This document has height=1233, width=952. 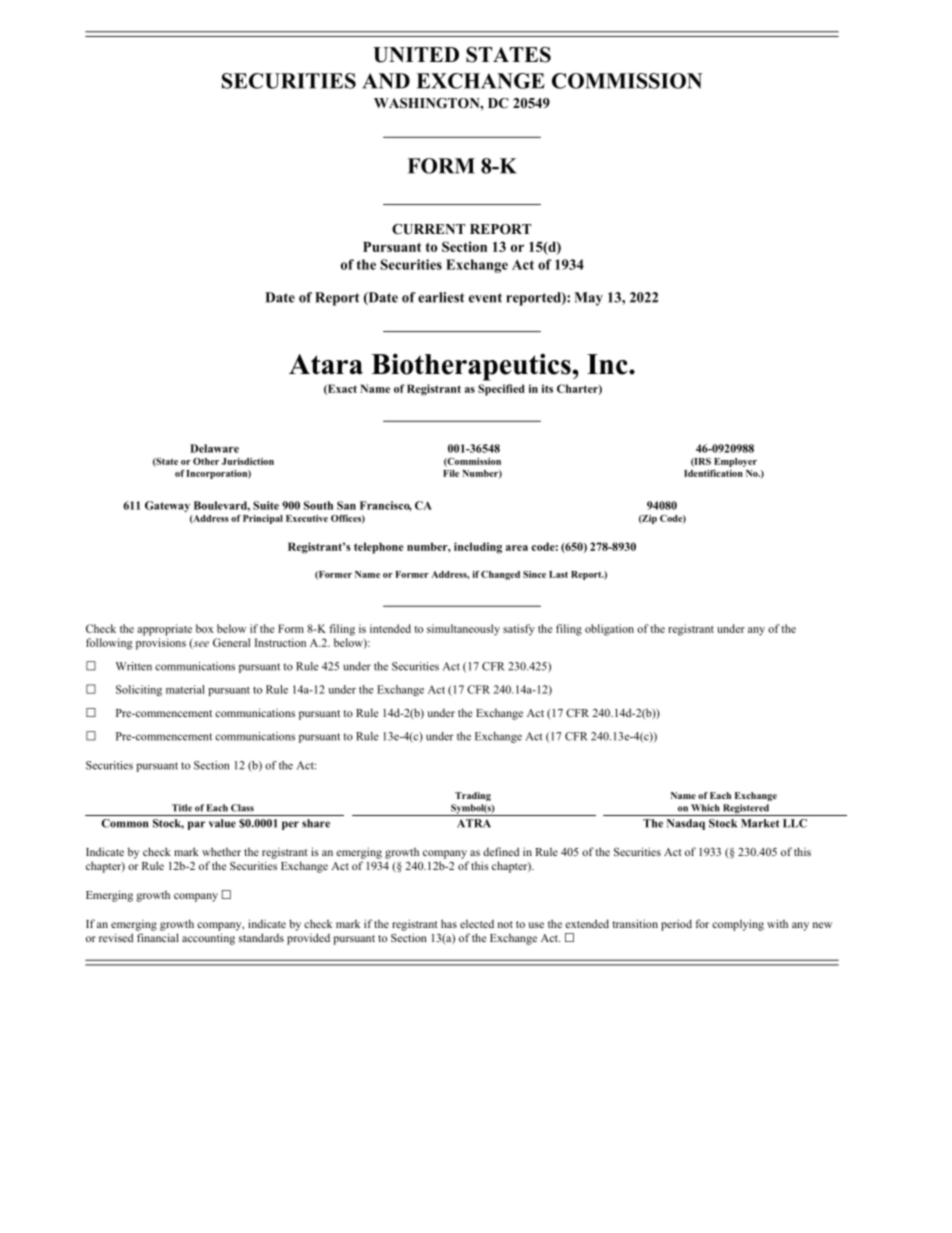 What do you see at coordinates (463, 630) in the document?
I see `simultaneously` at bounding box center [463, 630].
